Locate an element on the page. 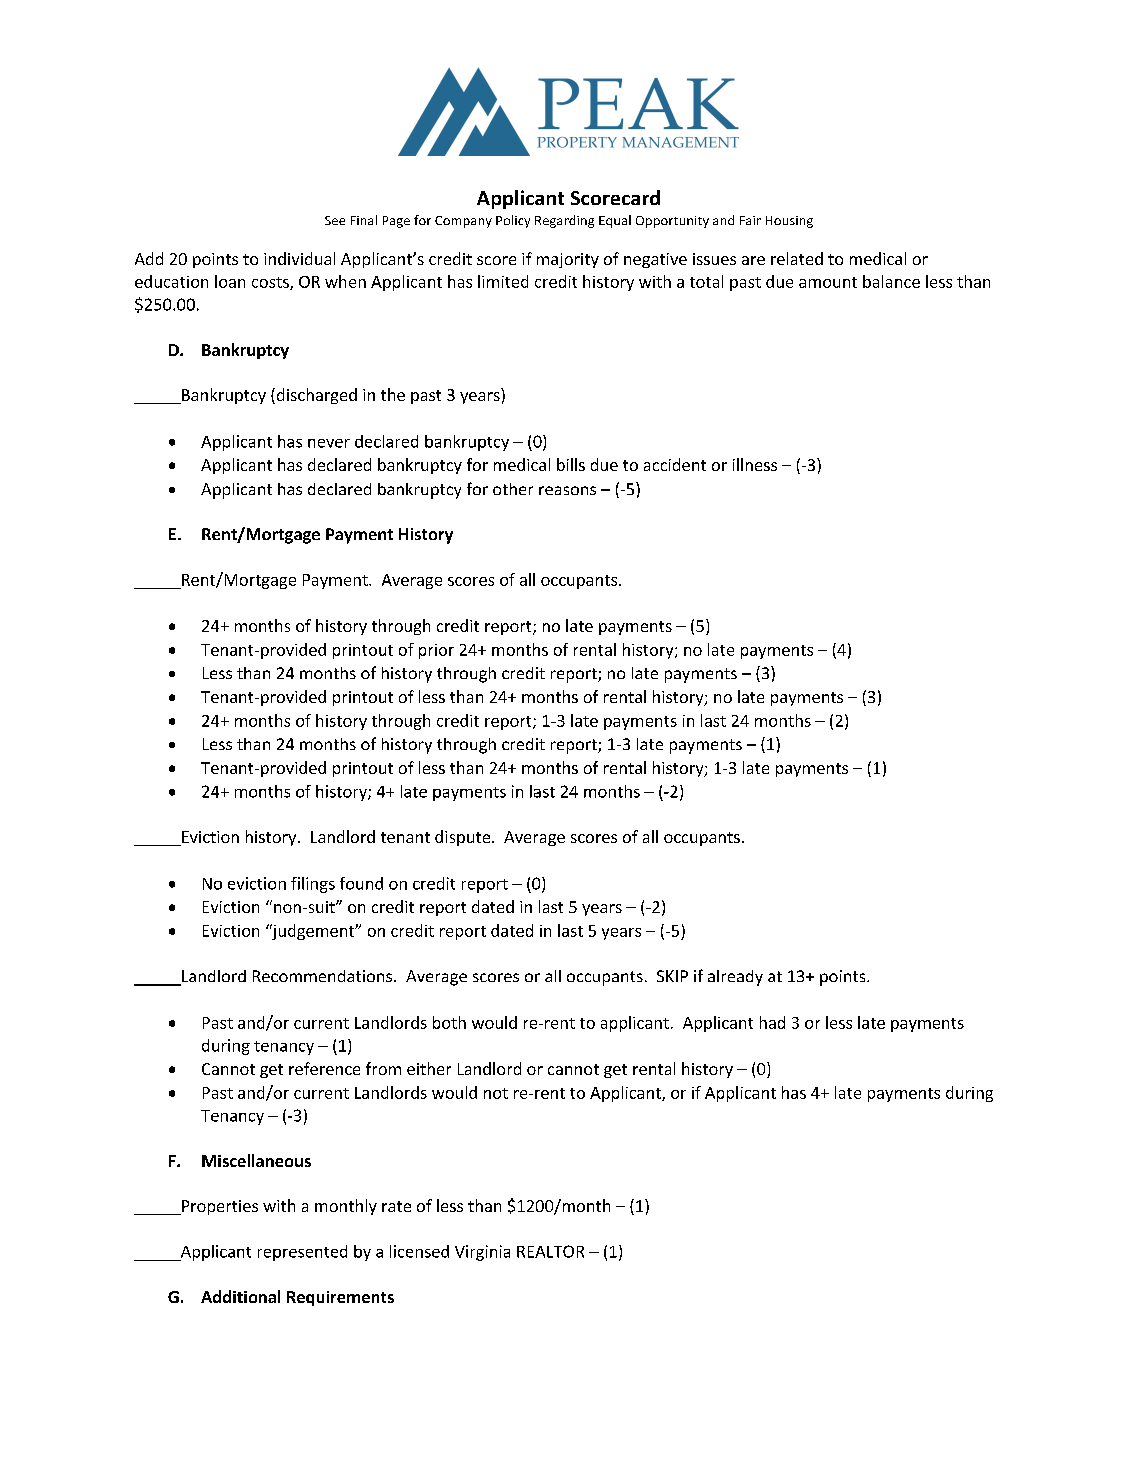 The width and height of the document is (1137, 1472). dispute is located at coordinates (464, 838).
